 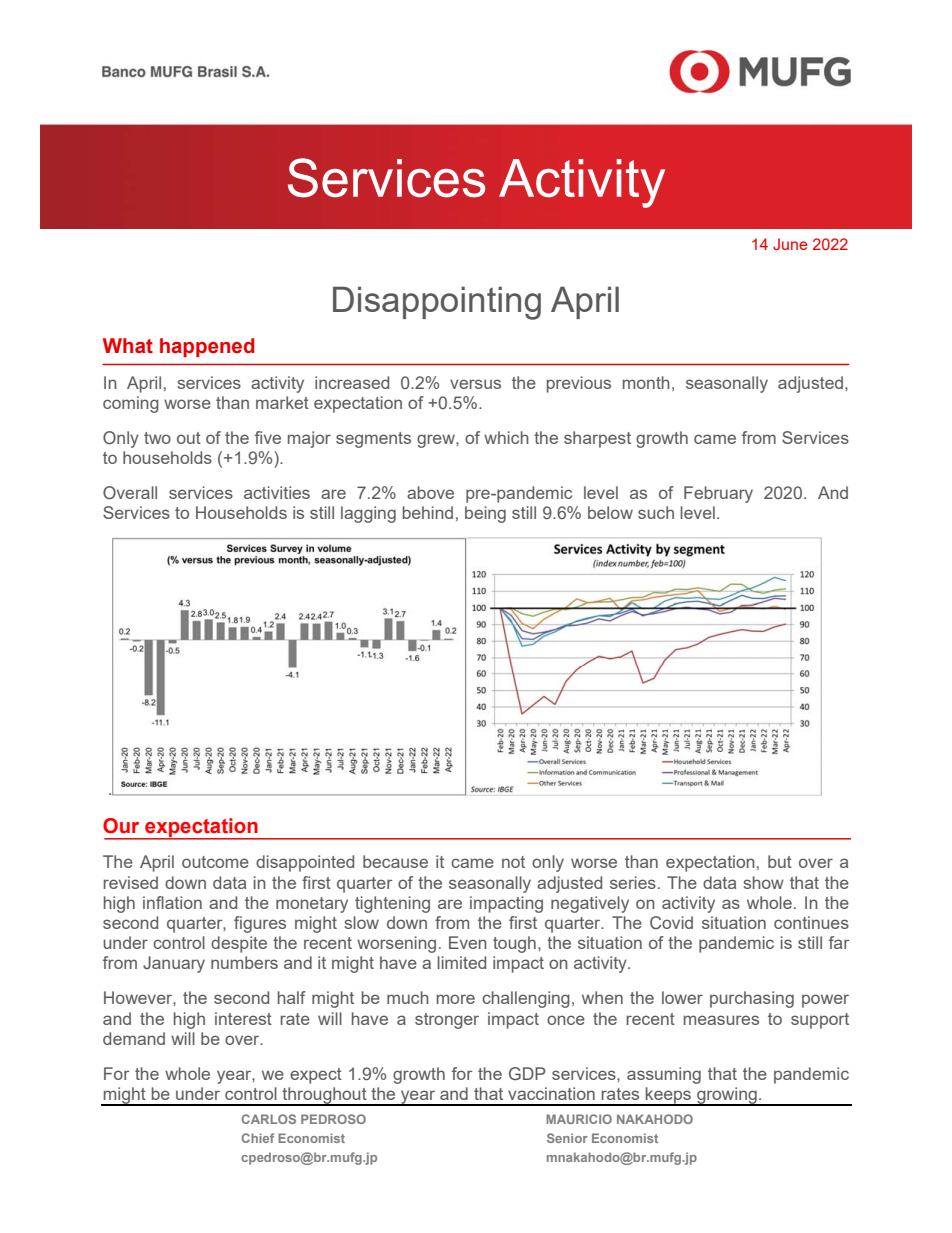 What do you see at coordinates (718, 494) in the page?
I see `February` at bounding box center [718, 494].
